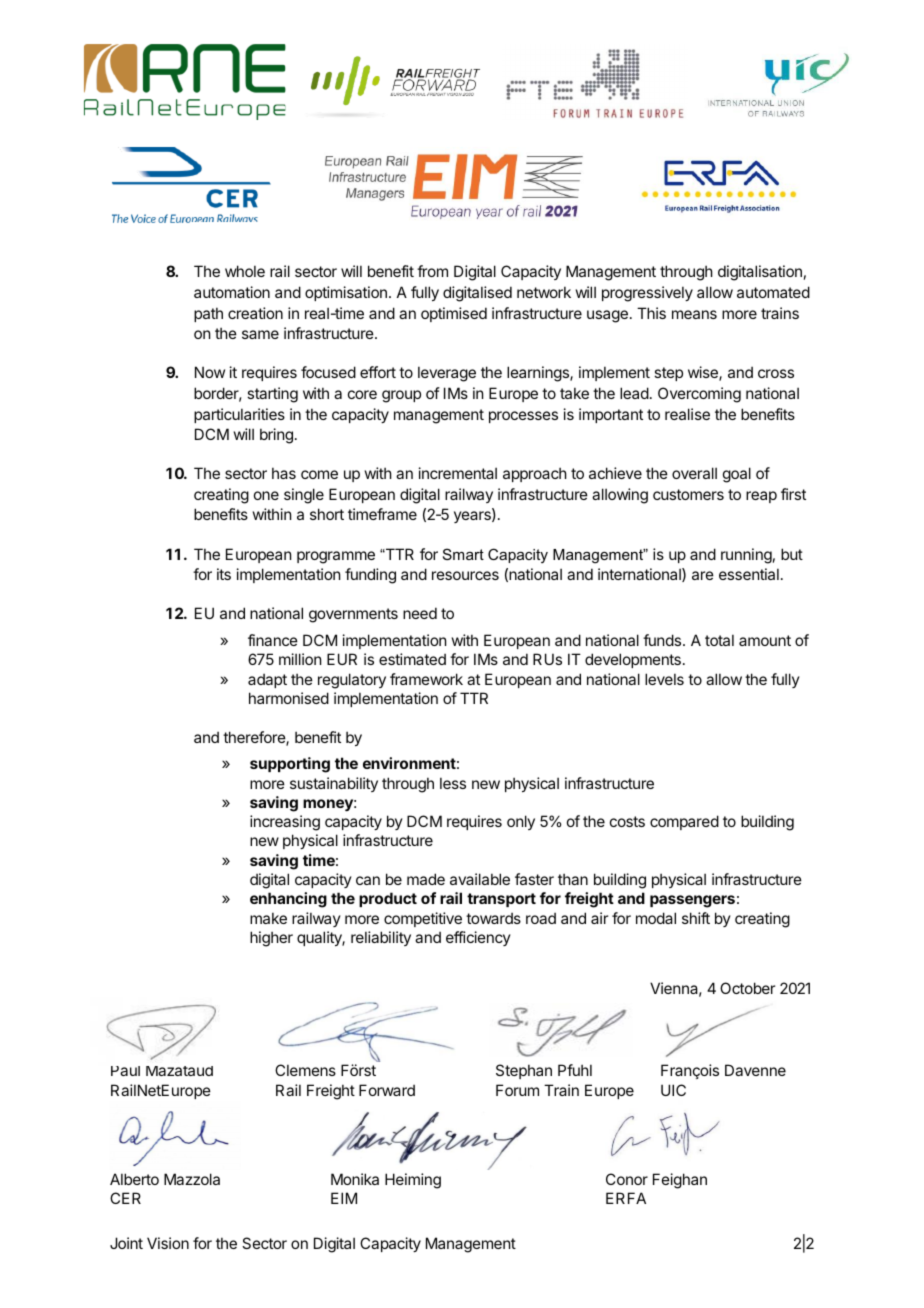 The width and height of the document is (924, 1308). Describe the element at coordinates (684, 822) in the document. I see `compared` at that location.
